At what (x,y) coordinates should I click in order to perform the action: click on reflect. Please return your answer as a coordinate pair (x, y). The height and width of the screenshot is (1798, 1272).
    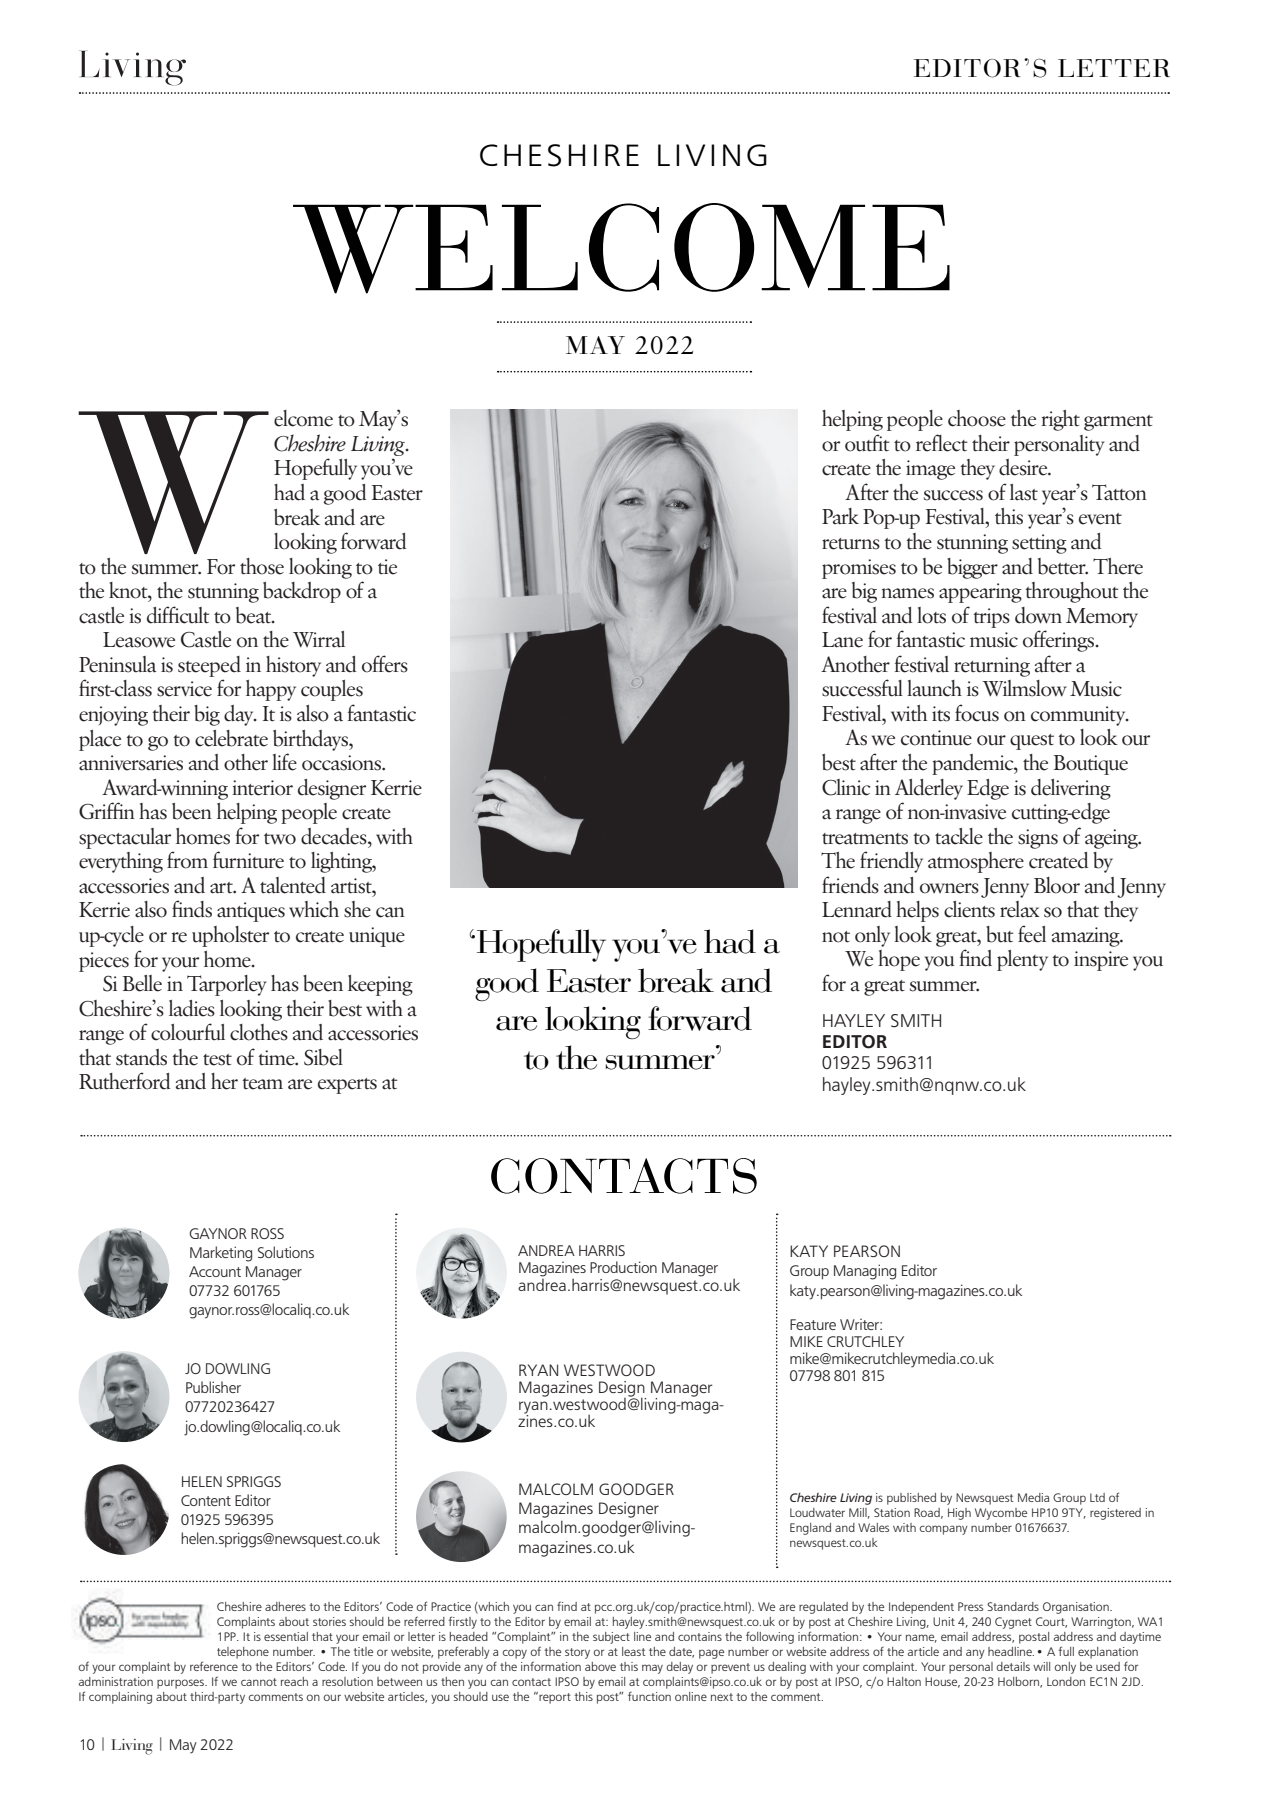
    Looking at the image, I should click on (942, 443).
